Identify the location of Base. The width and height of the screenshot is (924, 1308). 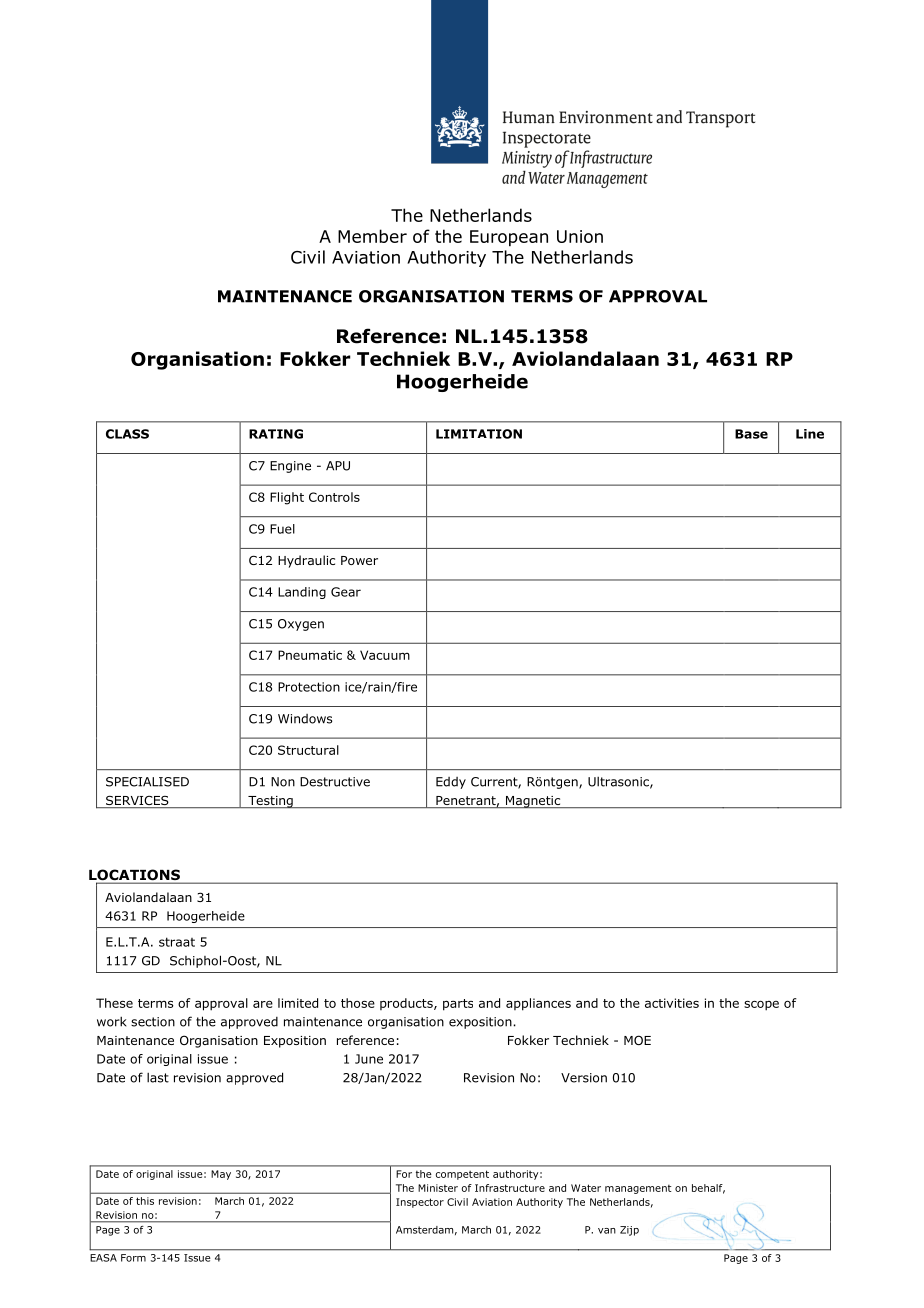
(751, 434).
